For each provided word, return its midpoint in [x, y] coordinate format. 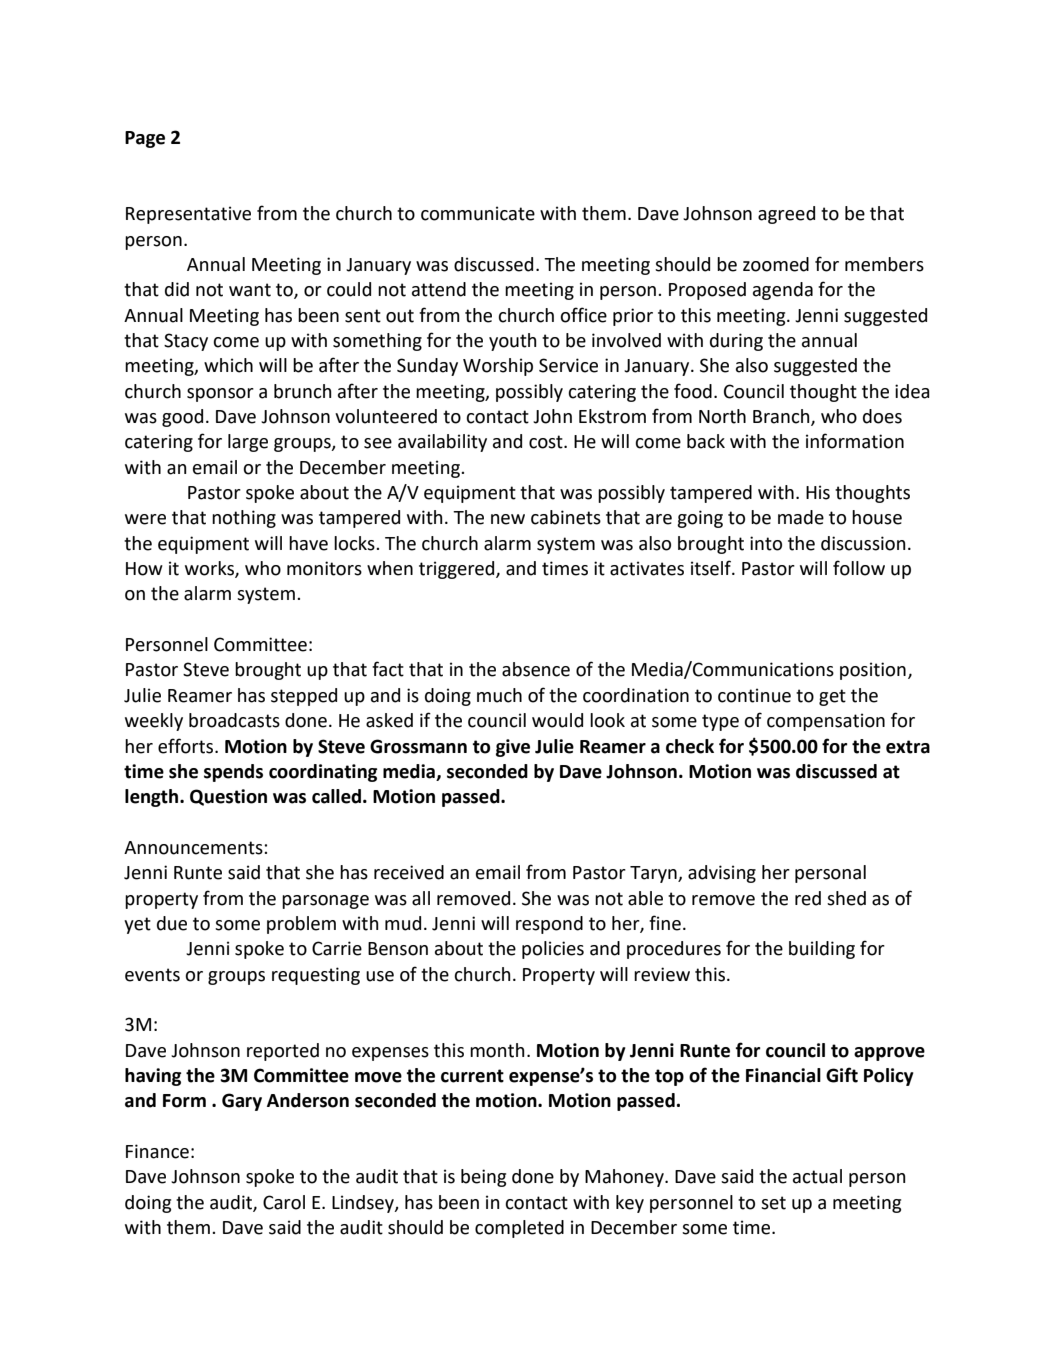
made [801, 517]
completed [519, 1229]
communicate [478, 213]
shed [846, 898]
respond [549, 925]
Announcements [194, 848]
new [508, 519]
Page [145, 139]
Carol [284, 1202]
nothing [244, 519]
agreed [786, 215]
